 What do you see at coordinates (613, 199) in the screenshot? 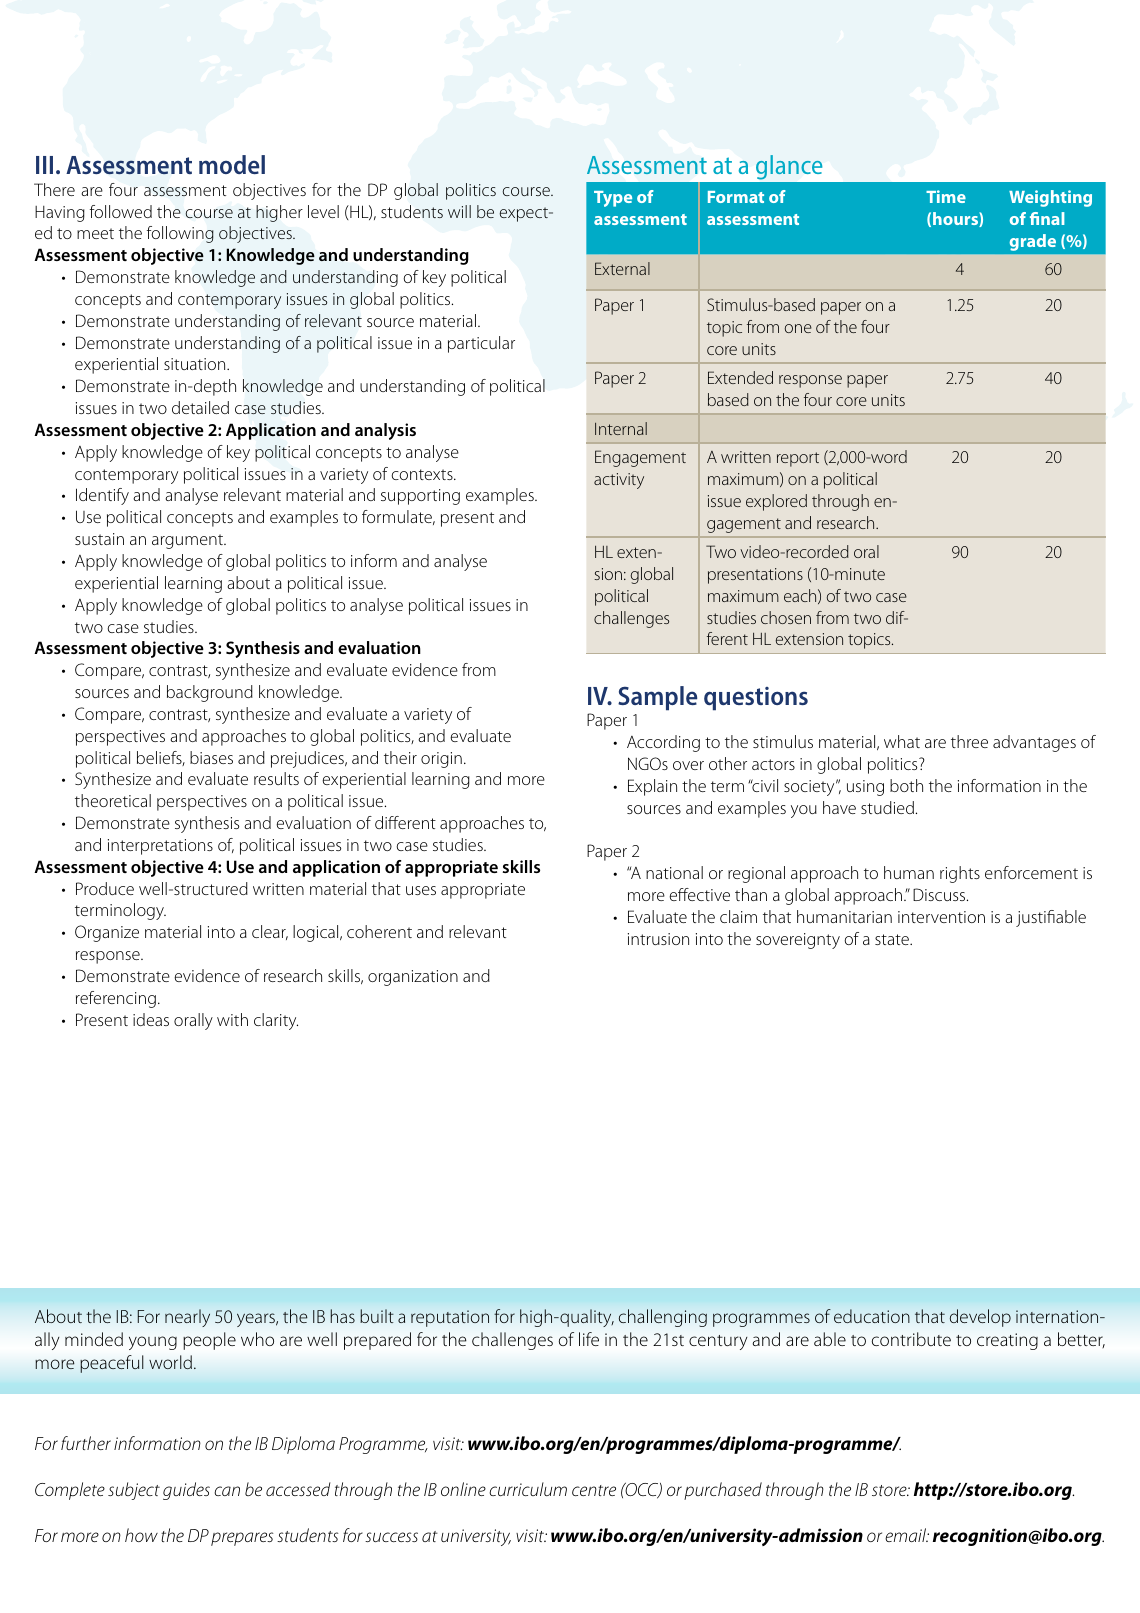
I see `Type` at bounding box center [613, 199].
